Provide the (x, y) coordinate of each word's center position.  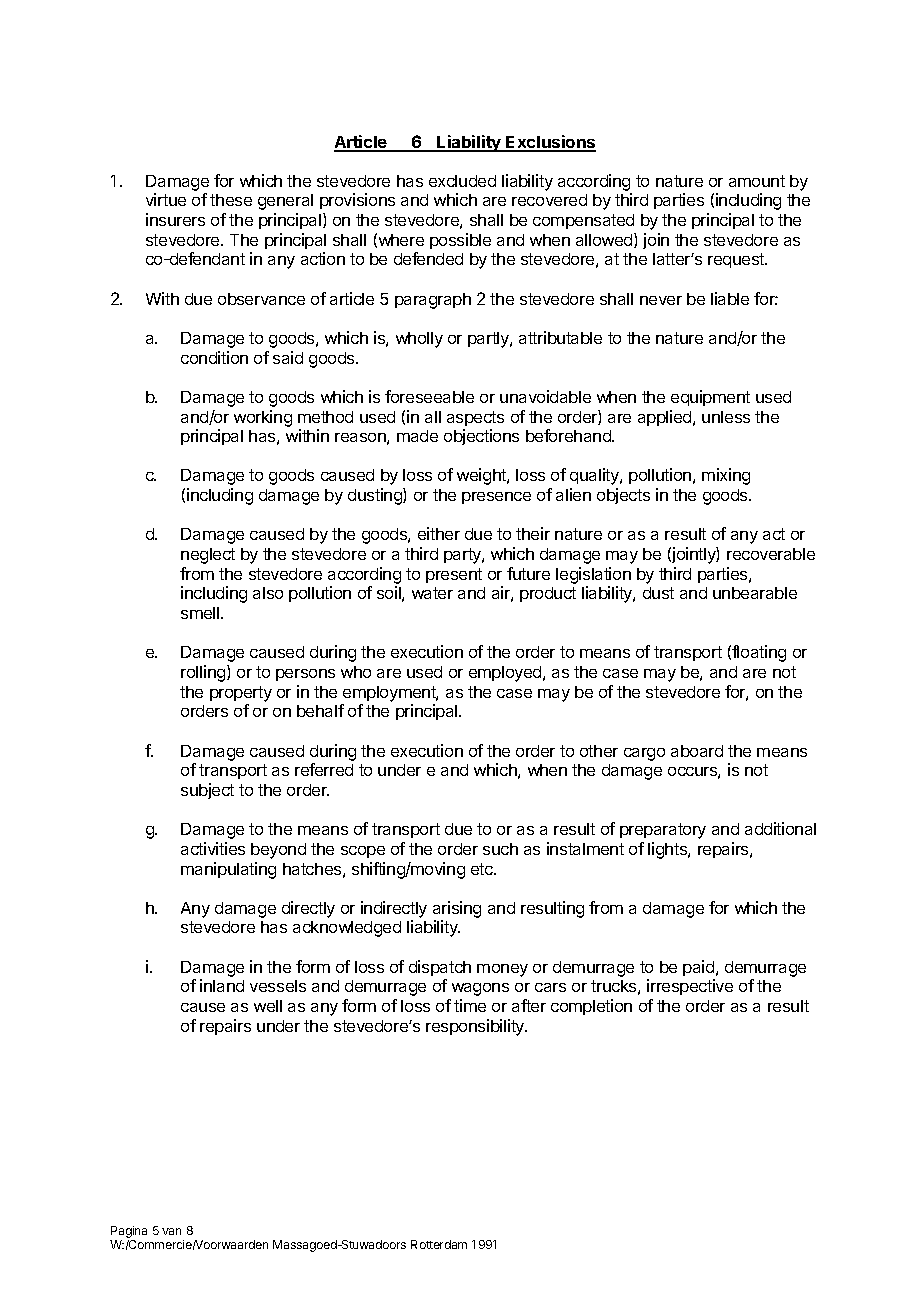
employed (506, 674)
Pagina (128, 1233)
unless (726, 417)
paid (700, 968)
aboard (697, 751)
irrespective (690, 987)
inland (222, 985)
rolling (204, 673)
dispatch (440, 968)
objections (481, 437)
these (231, 200)
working (263, 418)
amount (757, 181)
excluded (462, 181)
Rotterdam (439, 1244)
